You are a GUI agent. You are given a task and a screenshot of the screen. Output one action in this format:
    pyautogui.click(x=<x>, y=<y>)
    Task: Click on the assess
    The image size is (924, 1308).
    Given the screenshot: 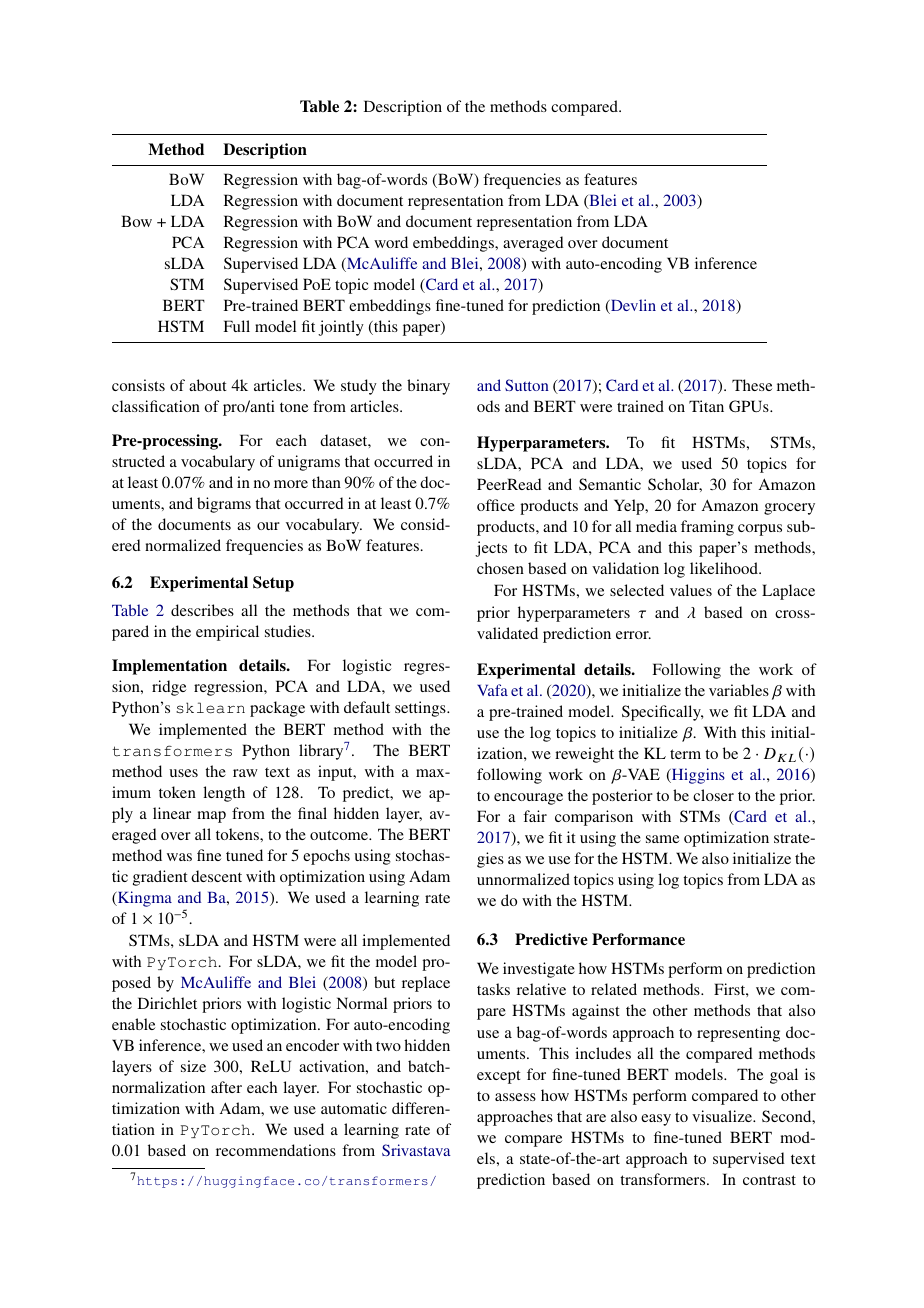 What is the action you would take?
    pyautogui.click(x=515, y=1097)
